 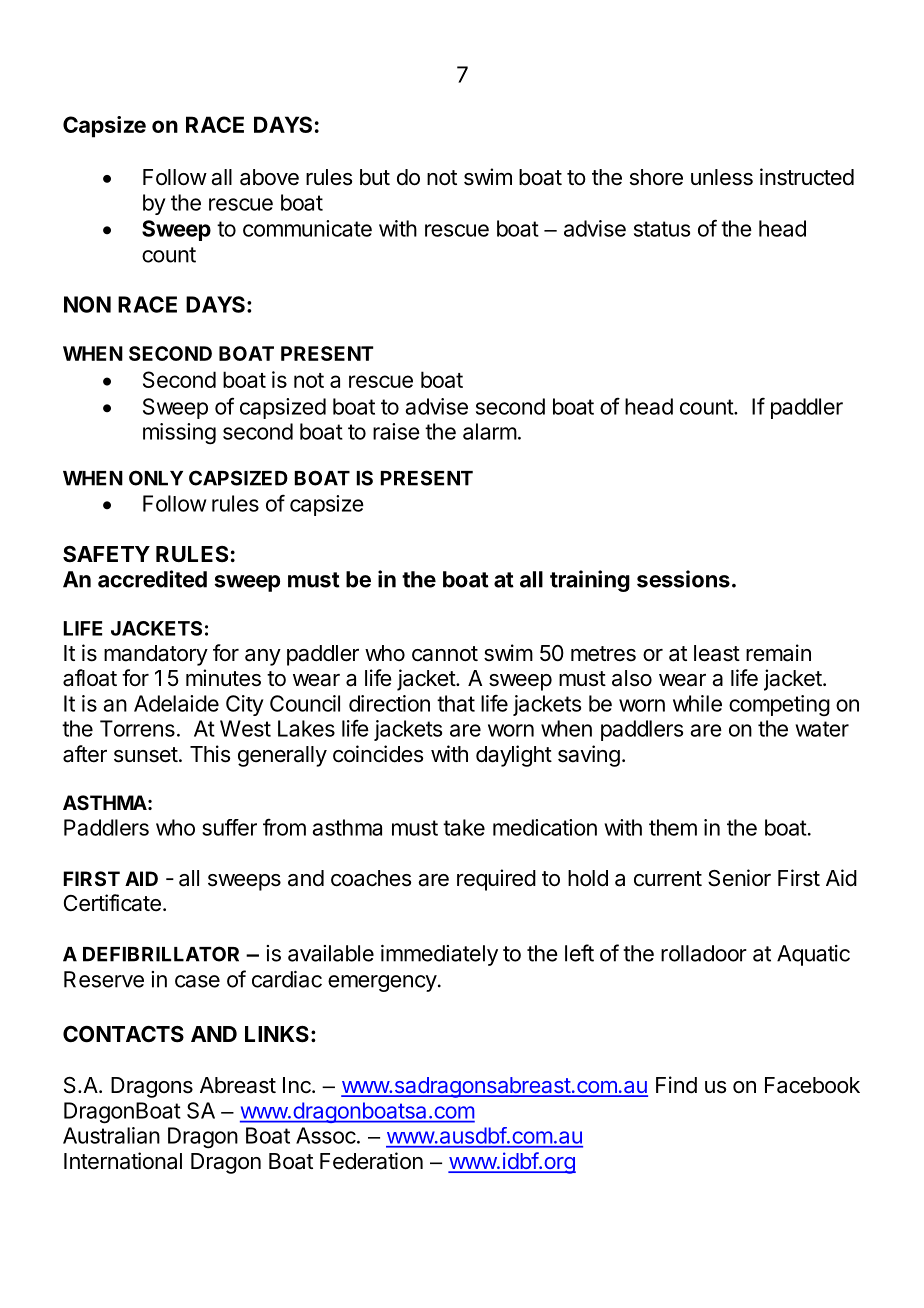 What do you see at coordinates (269, 177) in the screenshot?
I see `above` at bounding box center [269, 177].
